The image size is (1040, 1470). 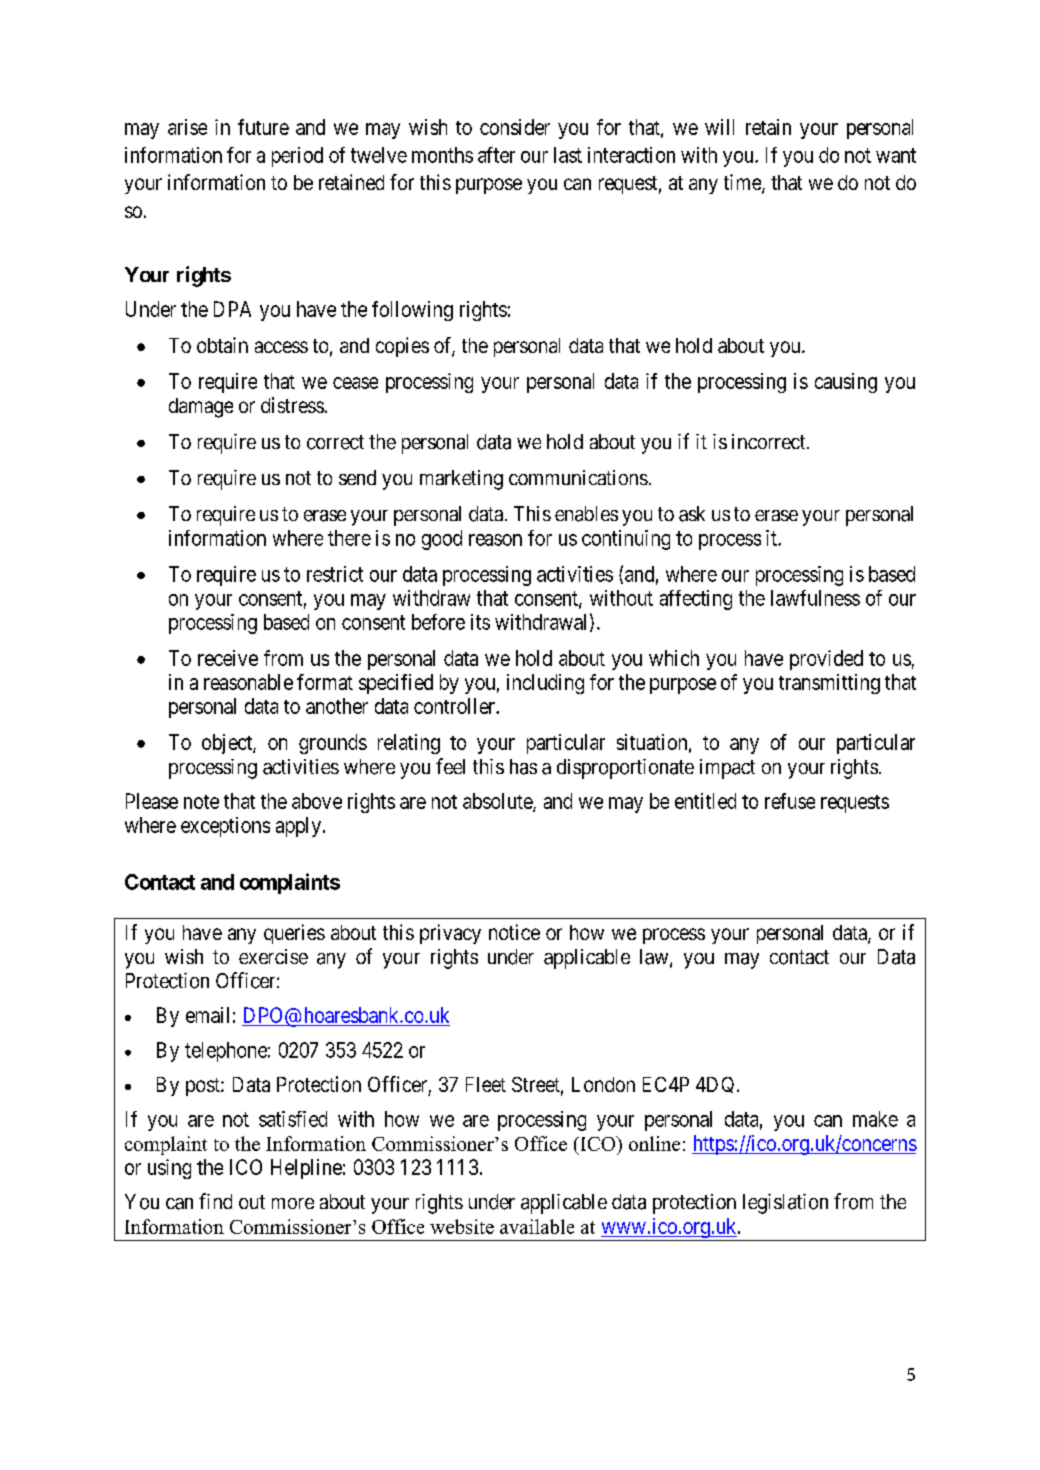 I want to click on damage, so click(x=201, y=408).
